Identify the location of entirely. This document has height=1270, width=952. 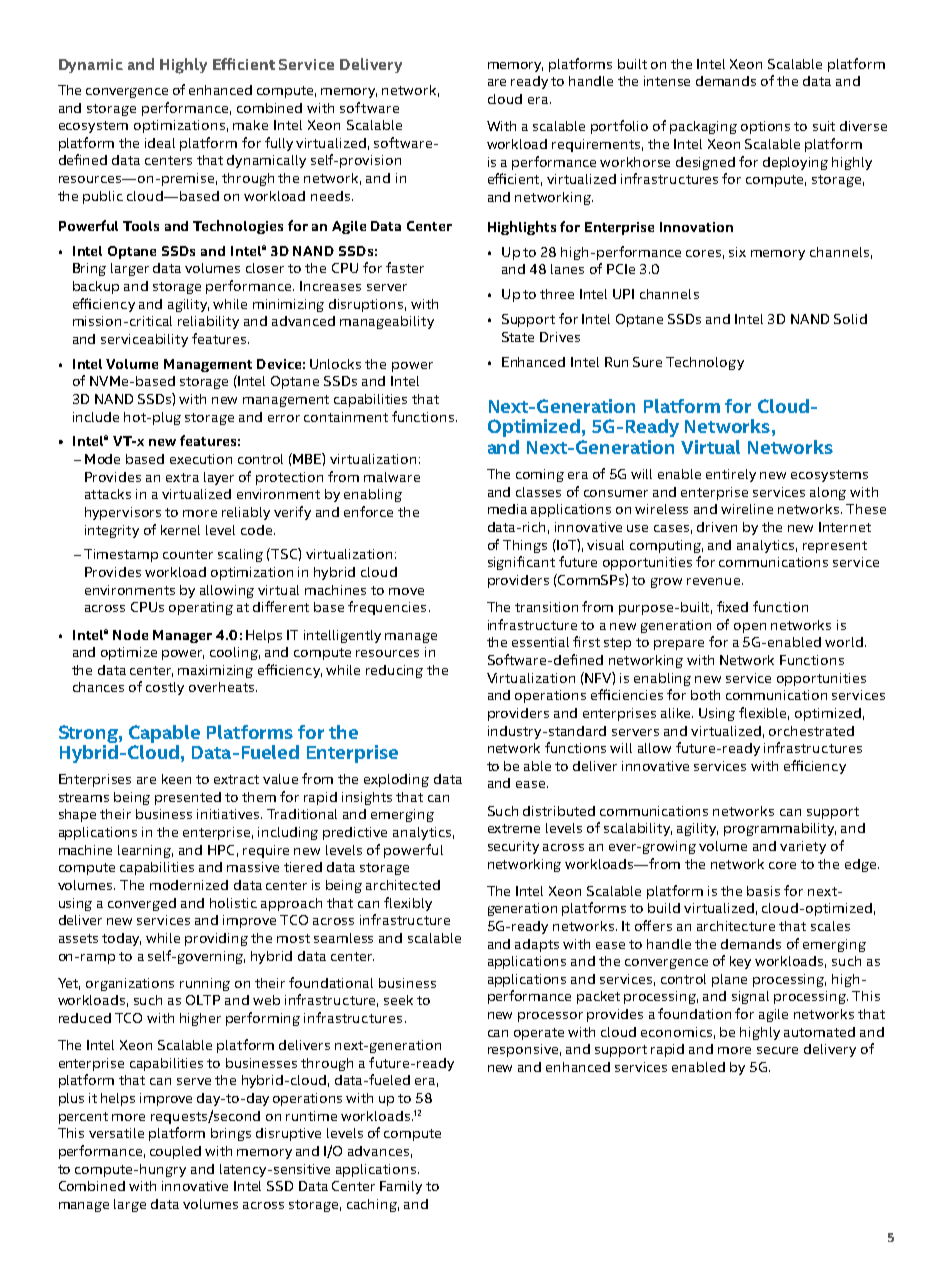
(731, 475).
